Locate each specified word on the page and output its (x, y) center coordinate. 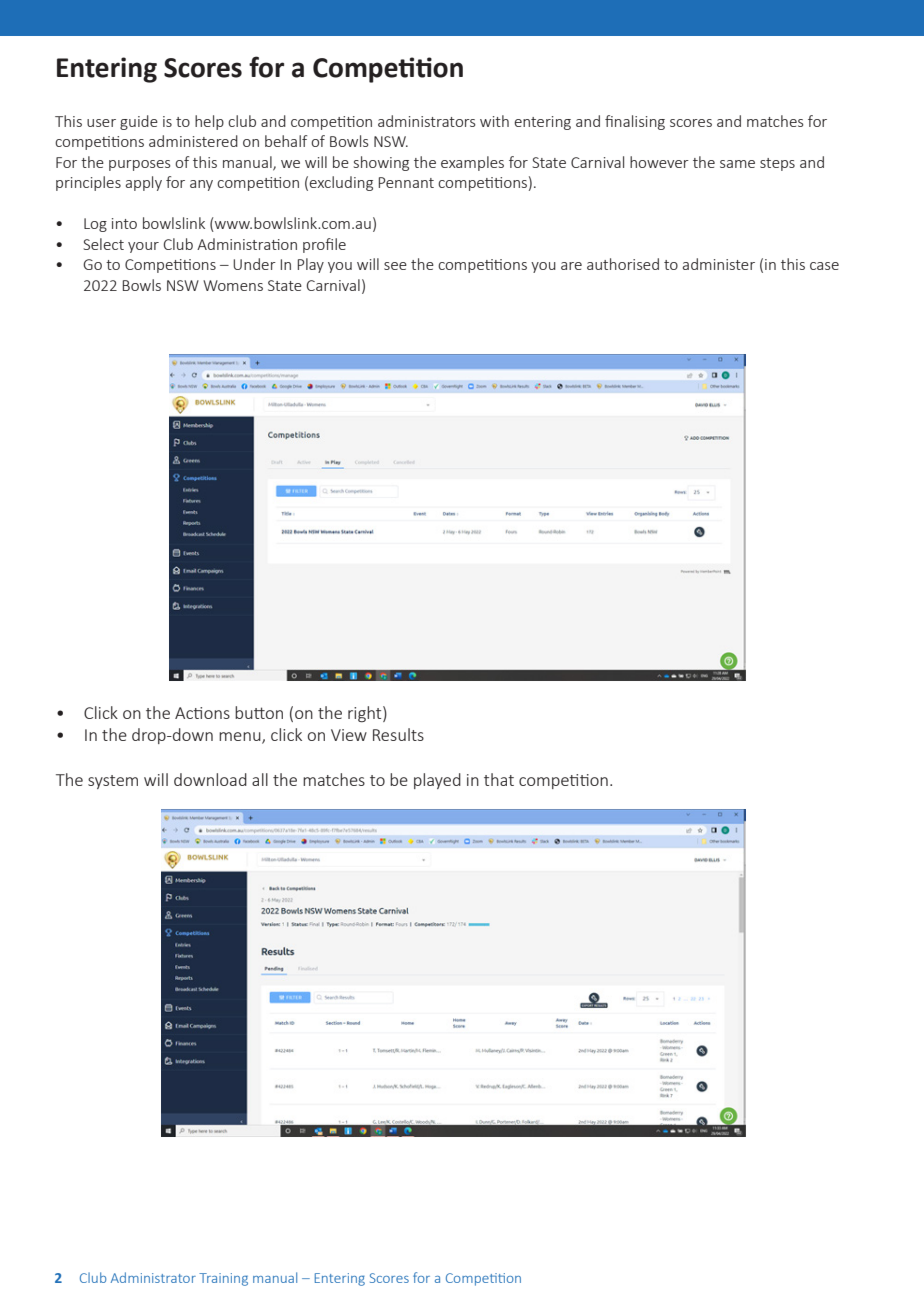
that (499, 779)
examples (472, 163)
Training (223, 1279)
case (824, 266)
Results (398, 734)
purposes (140, 165)
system (113, 782)
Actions (202, 713)
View (349, 735)
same (737, 164)
